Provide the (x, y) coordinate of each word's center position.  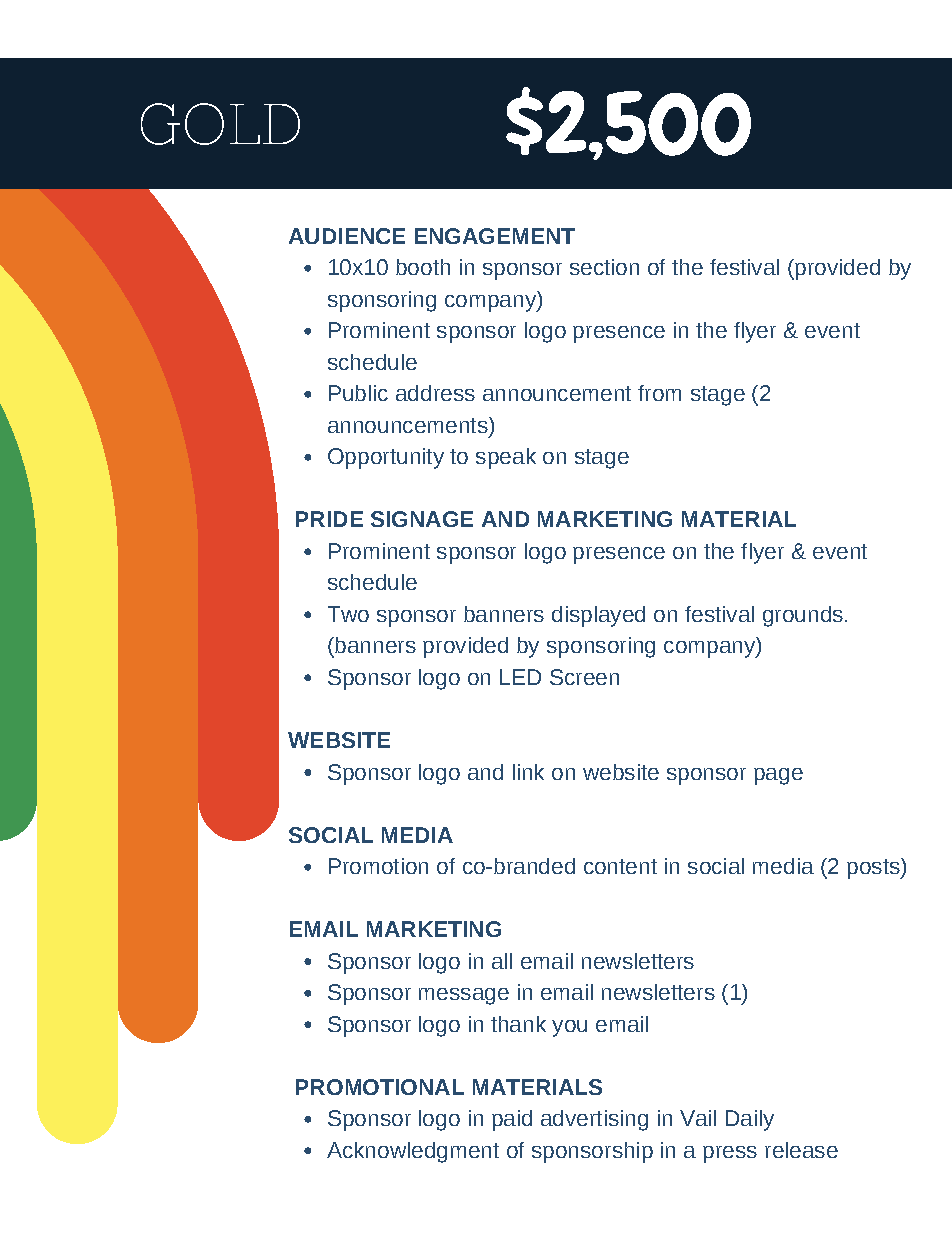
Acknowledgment (413, 1152)
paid (512, 1120)
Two (348, 614)
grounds (803, 616)
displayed (598, 616)
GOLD (220, 124)
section (604, 267)
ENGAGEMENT (495, 236)
